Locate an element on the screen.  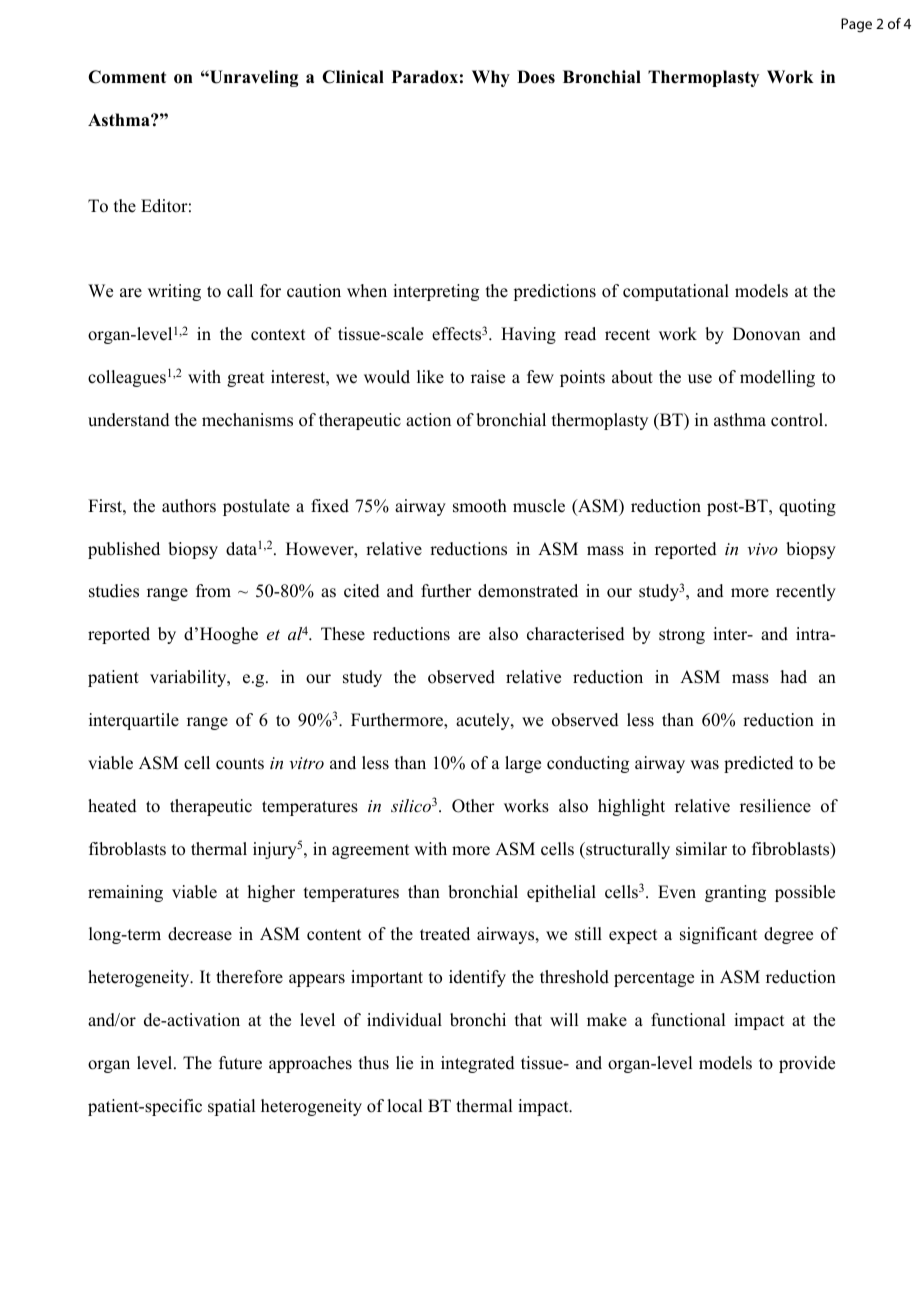
future is located at coordinates (240, 1063).
